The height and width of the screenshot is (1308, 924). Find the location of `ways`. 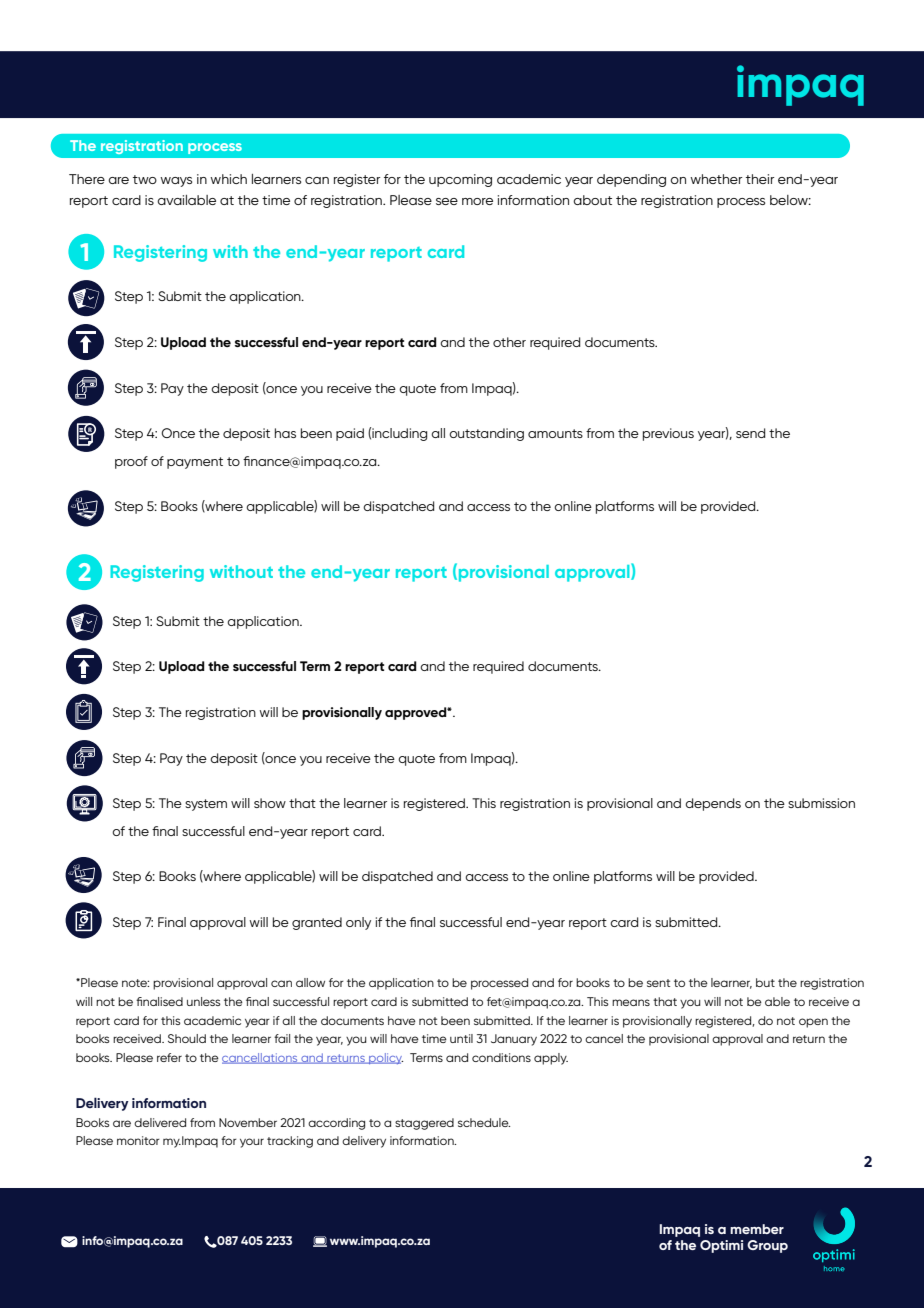

ways is located at coordinates (176, 182).
